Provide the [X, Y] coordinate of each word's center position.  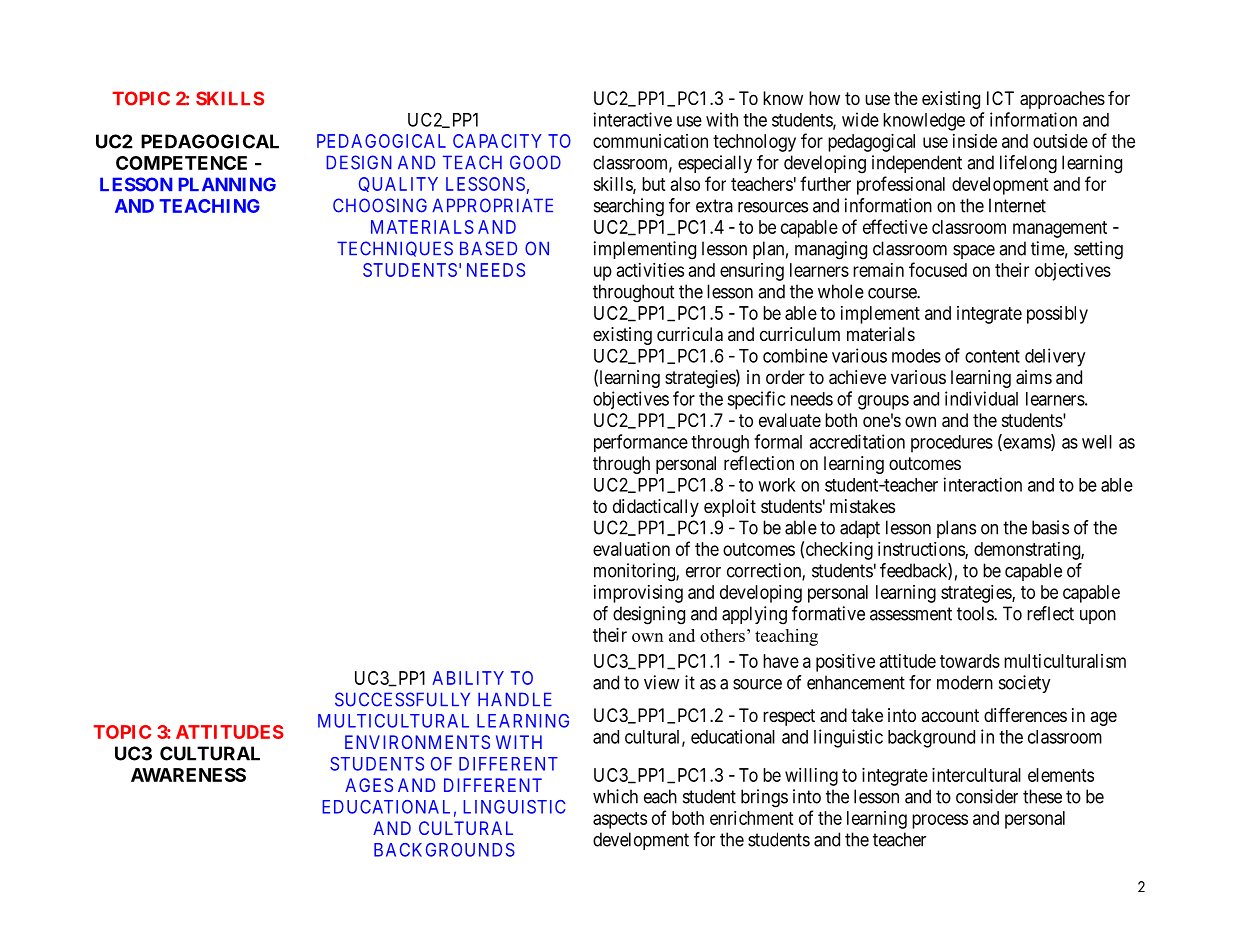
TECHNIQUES [395, 249]
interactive [633, 119]
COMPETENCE [181, 163]
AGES [369, 785]
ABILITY [468, 678]
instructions [922, 550]
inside [975, 141]
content [992, 356]
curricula [690, 334]
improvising [638, 594]
